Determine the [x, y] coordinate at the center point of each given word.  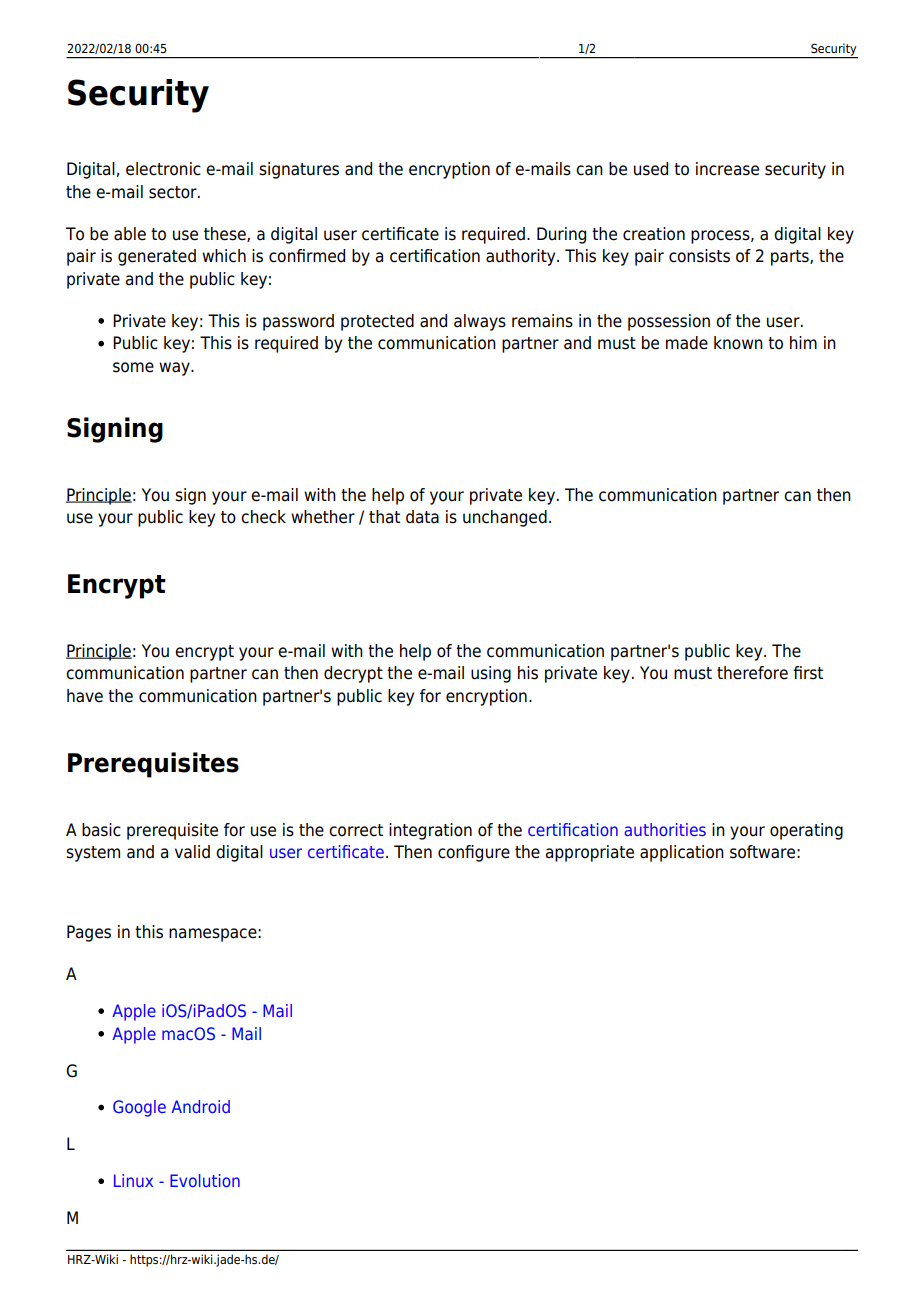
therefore [752, 673]
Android [201, 1106]
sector [174, 192]
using [491, 674]
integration [430, 831]
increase [727, 169]
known [738, 343]
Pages [89, 933]
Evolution [205, 1180]
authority [522, 257]
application [682, 853]
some [133, 367]
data [422, 517]
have [85, 696]
